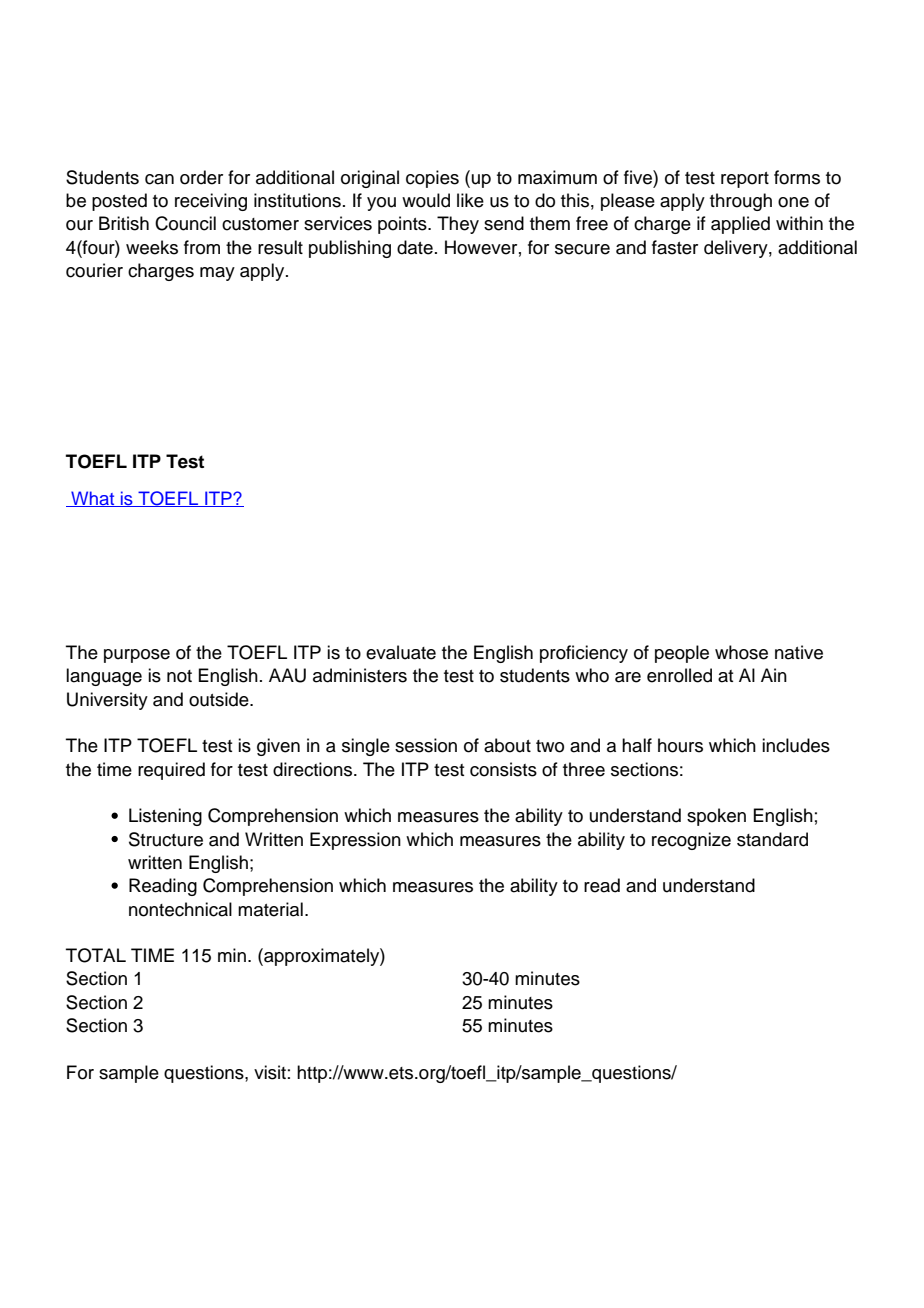 The height and width of the page is (1308, 924). What do you see at coordinates (741, 652) in the page?
I see `whose` at bounding box center [741, 652].
